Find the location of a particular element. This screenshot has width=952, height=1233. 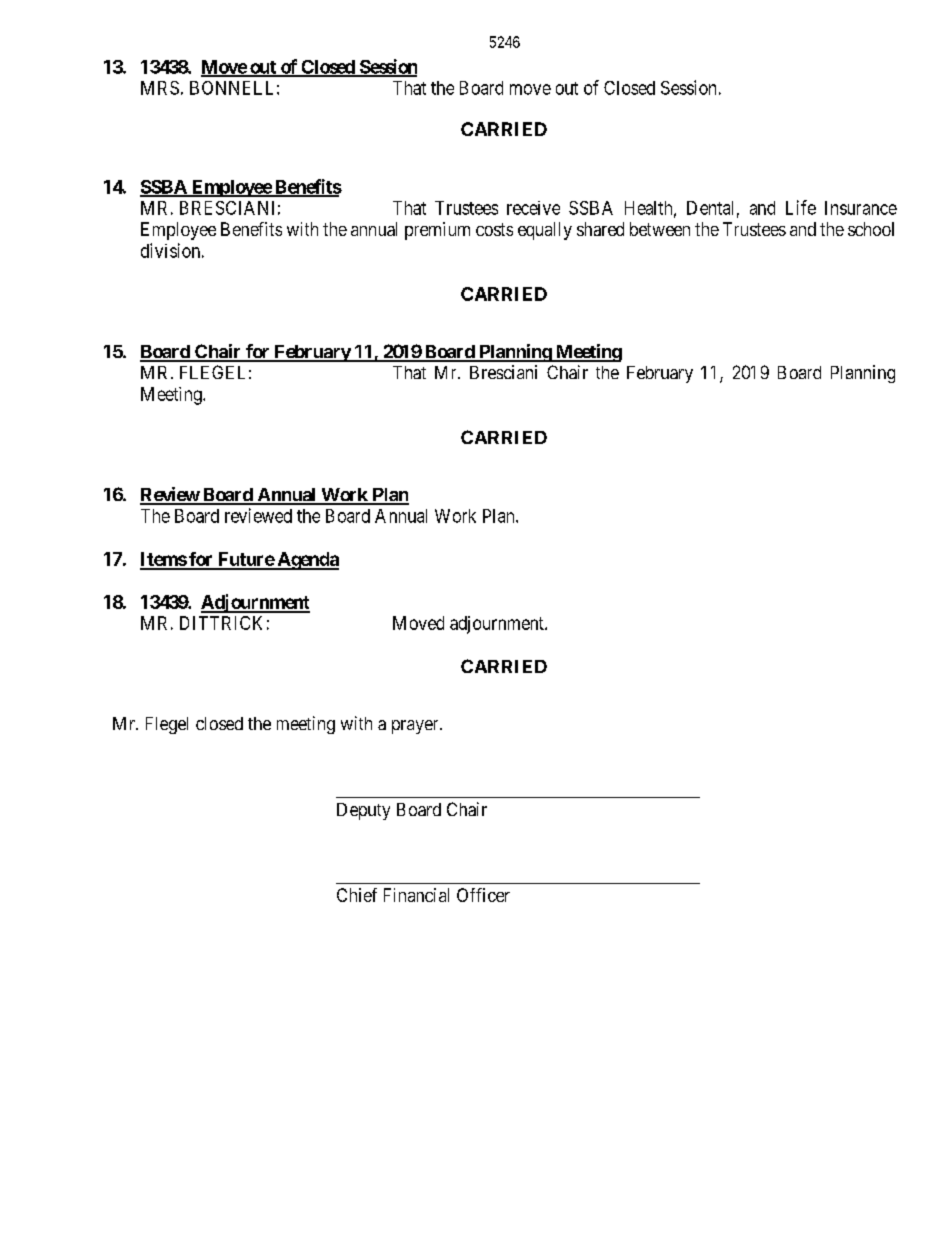

prayer is located at coordinates (416, 727).
